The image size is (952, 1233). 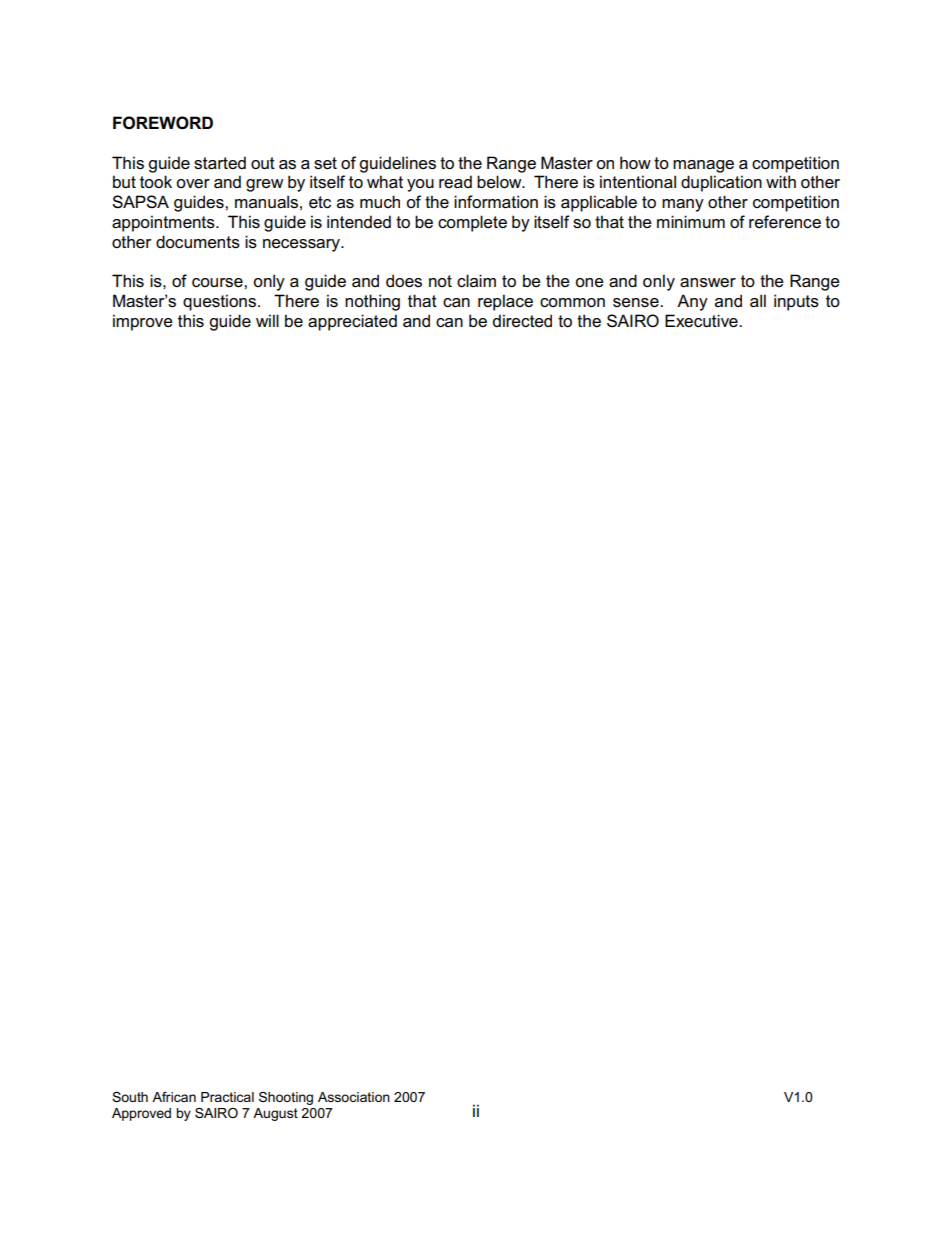 I want to click on read, so click(x=455, y=182).
